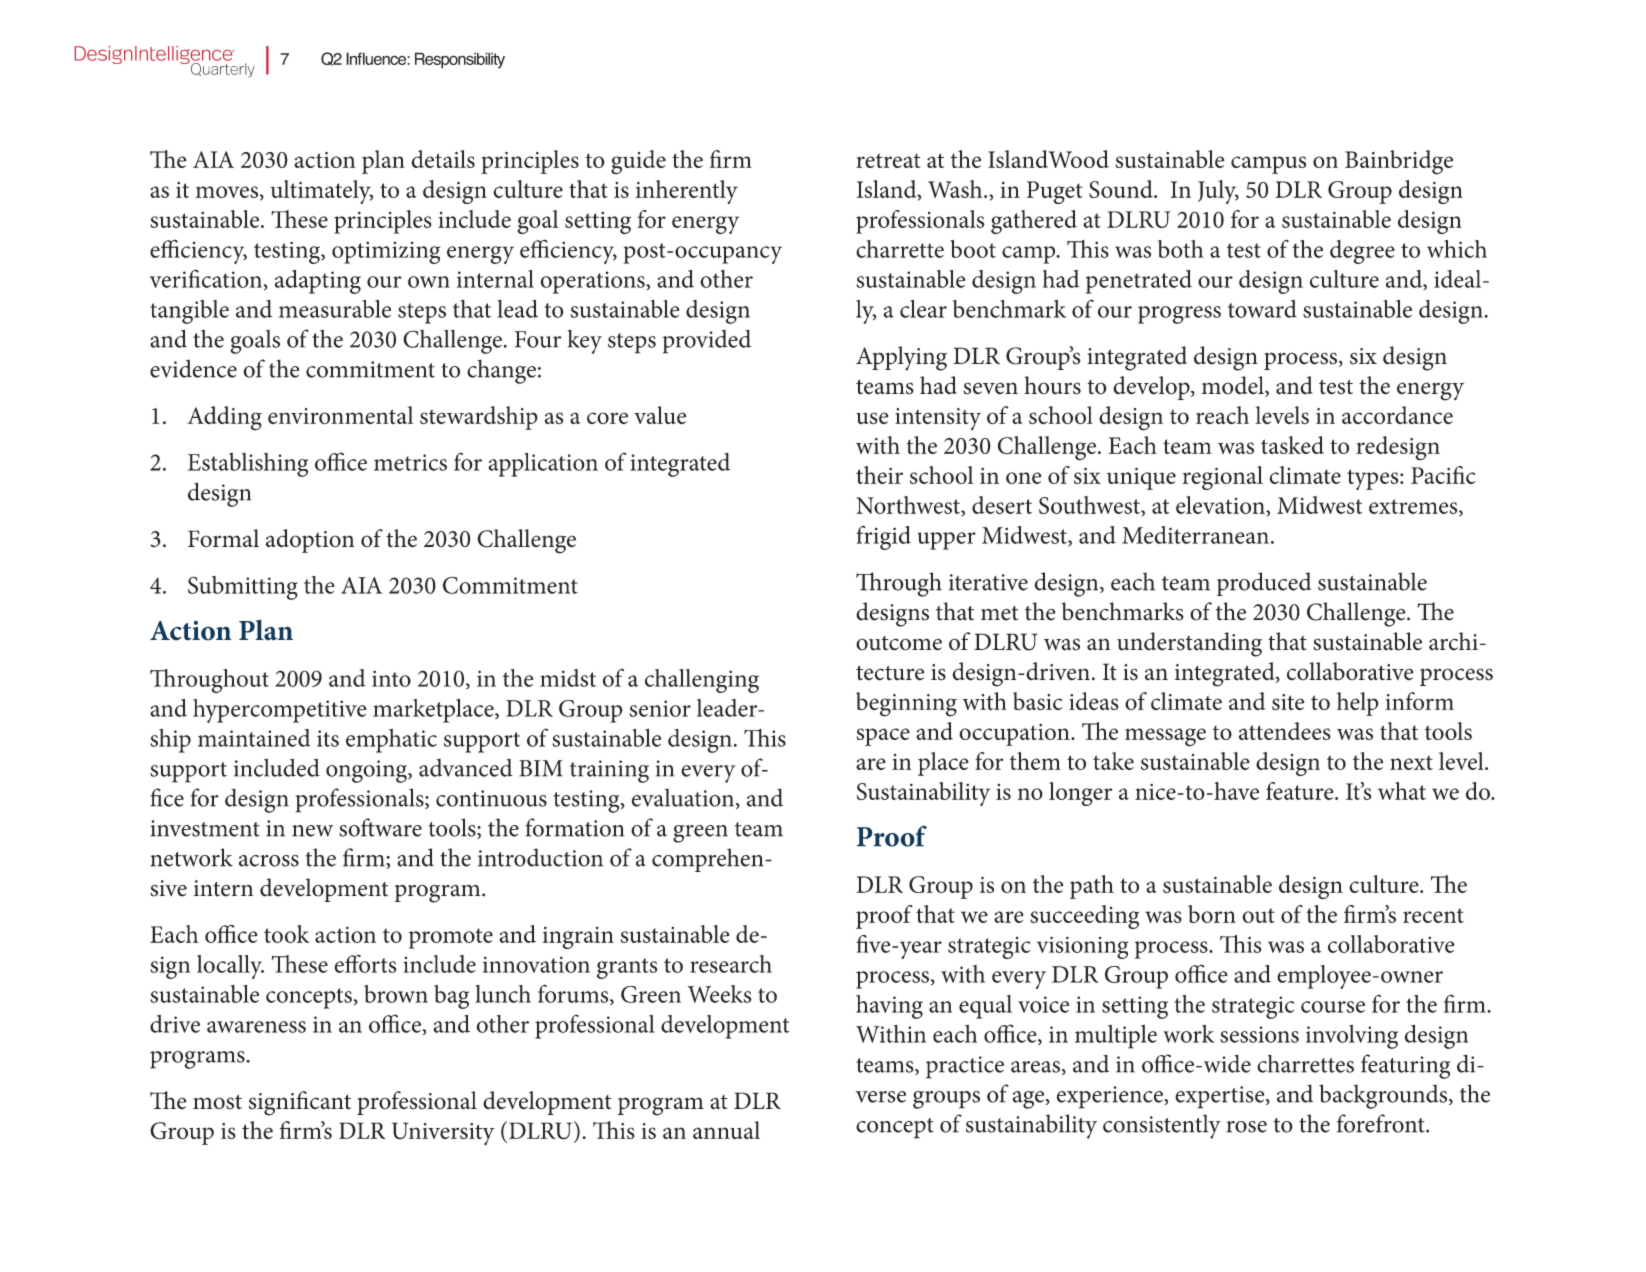 The image size is (1646, 1272). Describe the element at coordinates (872, 418) in the document. I see `use` at that location.
